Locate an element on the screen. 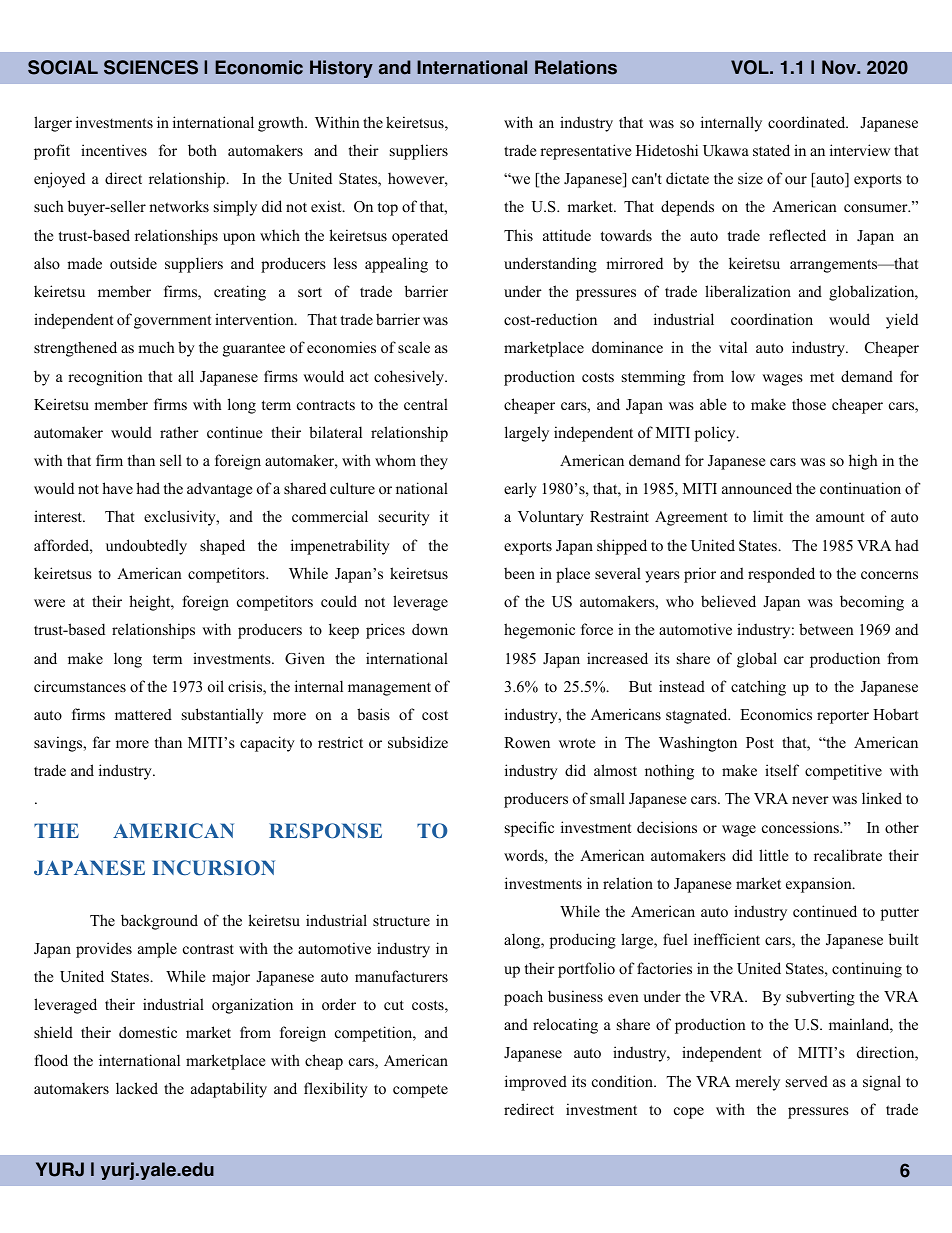 This screenshot has height=1233, width=952. representative is located at coordinates (585, 152).
